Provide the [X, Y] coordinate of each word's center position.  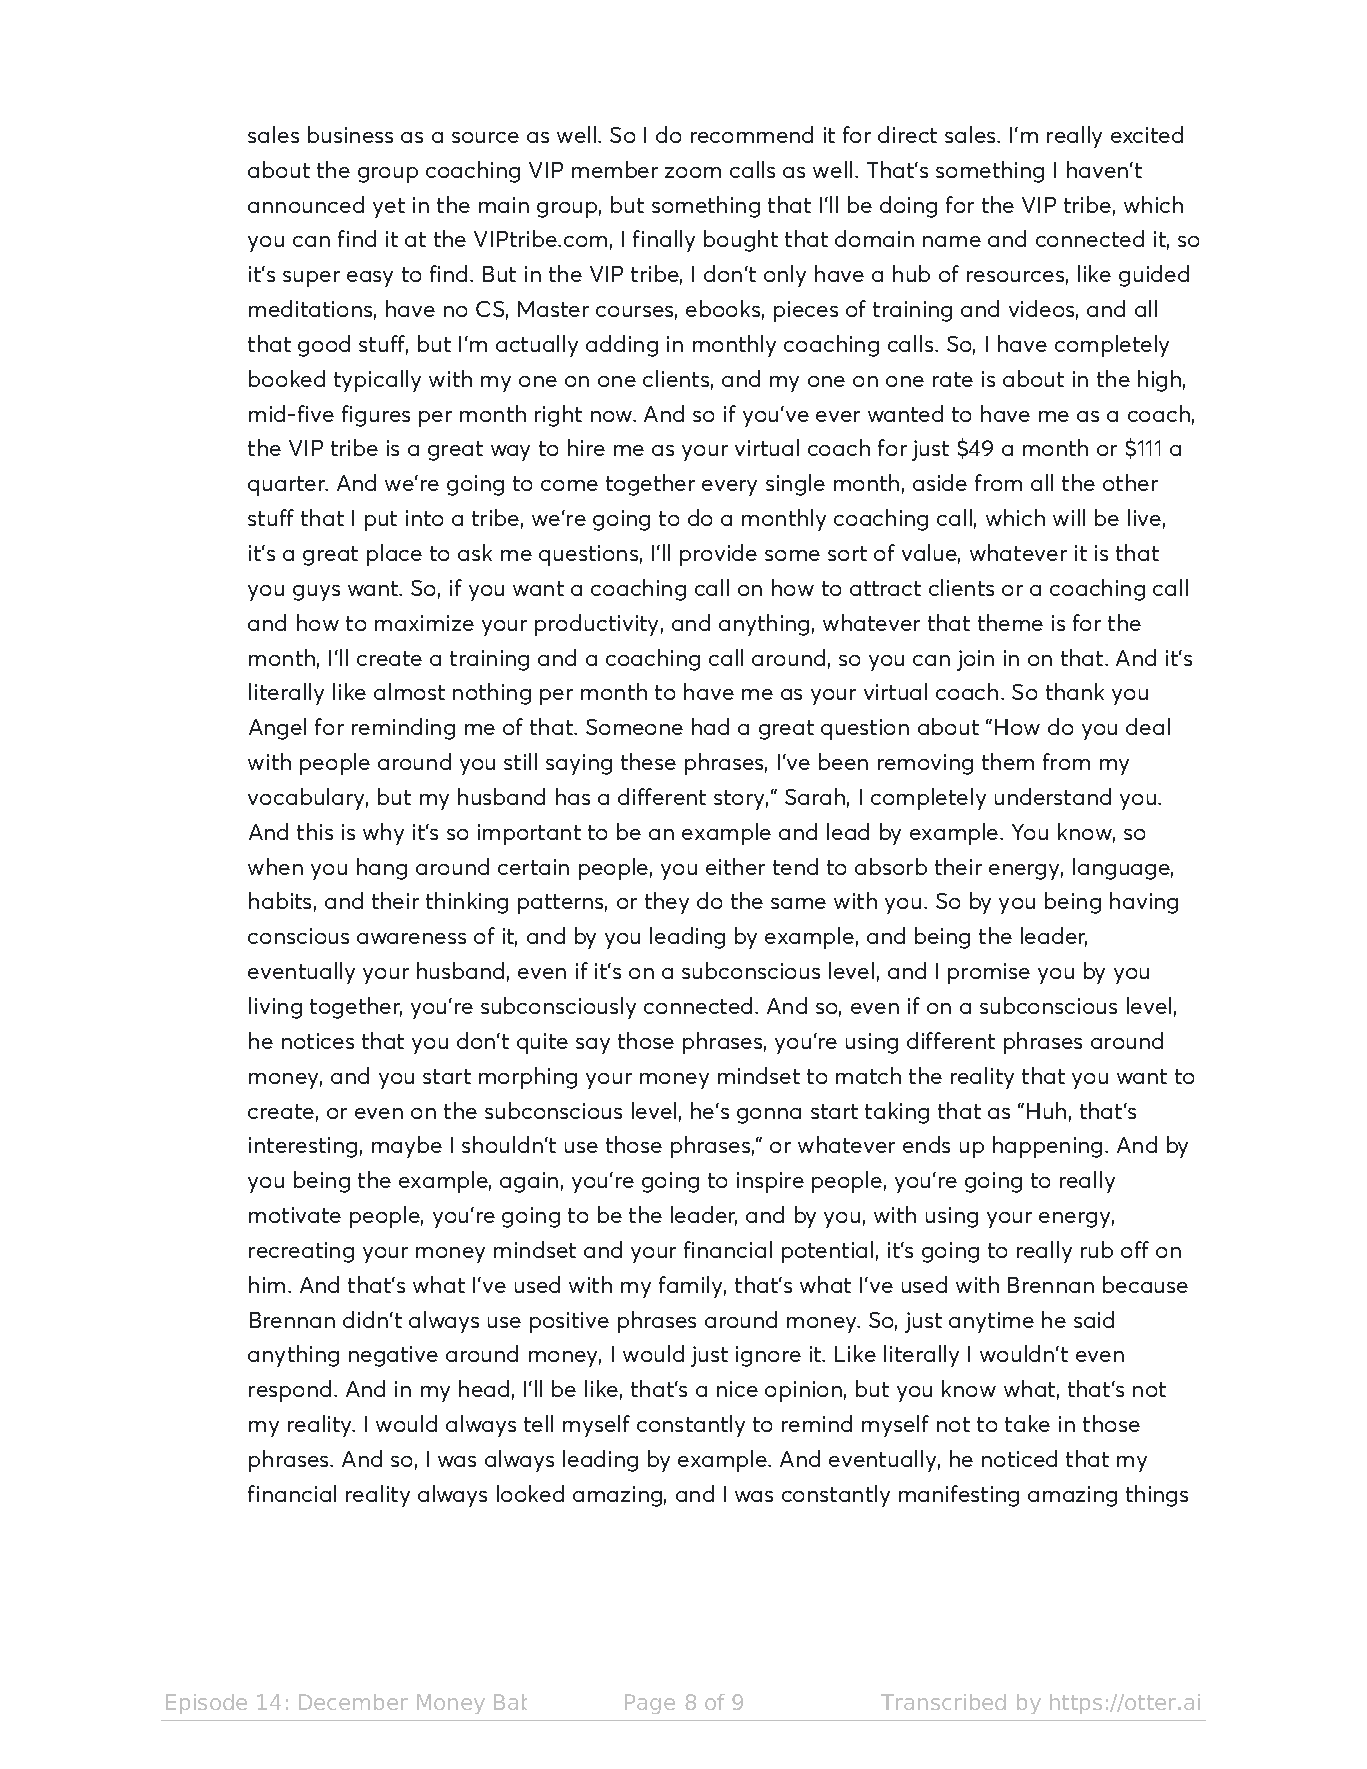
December [353, 1702]
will [1069, 517]
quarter [288, 486]
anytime [991, 1322]
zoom [693, 172]
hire [586, 447]
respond [290, 1391]
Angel [277, 729]
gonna [769, 1116]
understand [1053, 796]
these [648, 761]
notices [318, 1041]
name [952, 241]
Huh [1046, 1110]
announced [306, 204]
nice [737, 1389]
